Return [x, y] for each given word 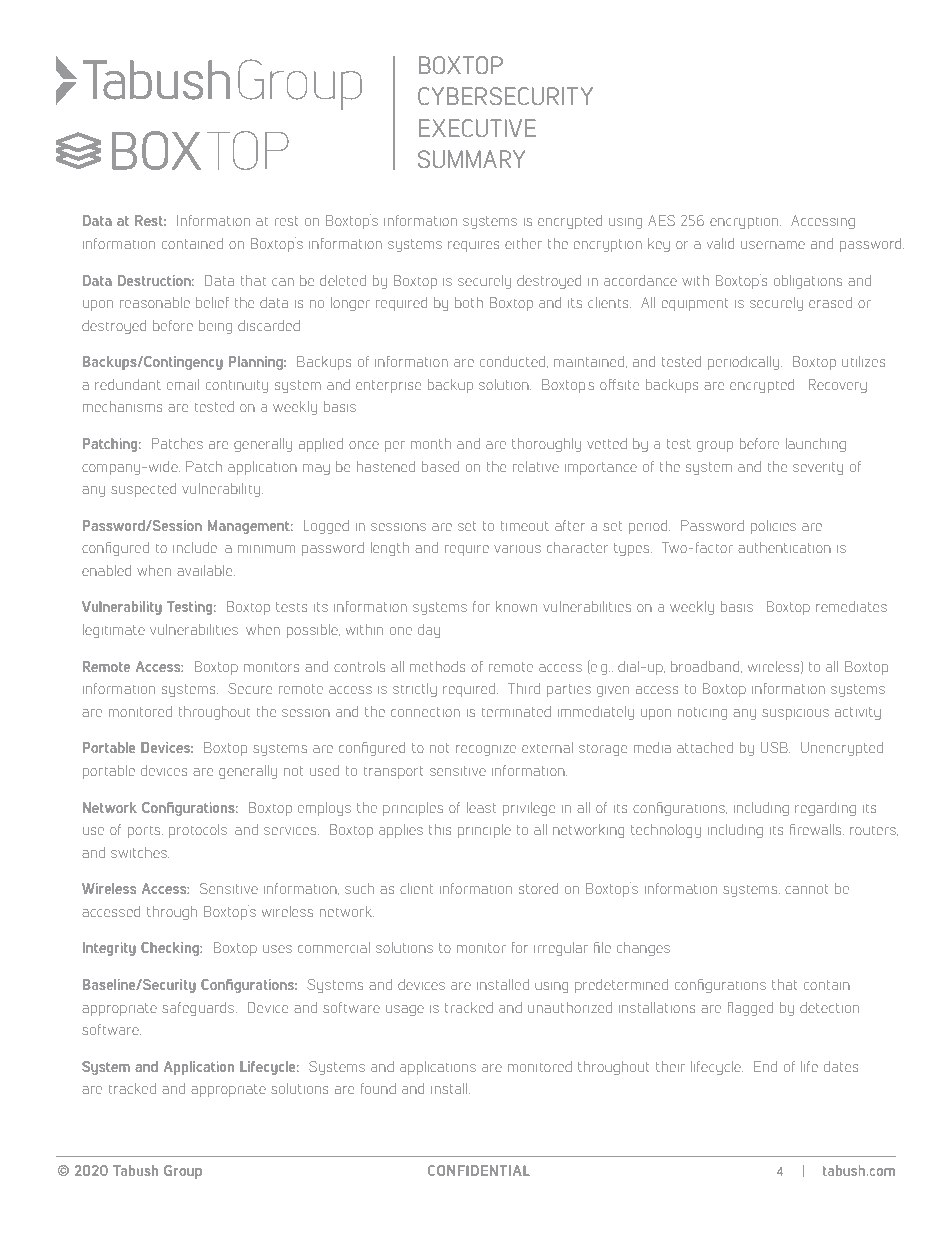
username [773, 245]
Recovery [838, 386]
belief [212, 302]
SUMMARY [471, 159]
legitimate [114, 631]
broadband [706, 667]
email [183, 384]
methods [437, 666]
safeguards [199, 1009]
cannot [807, 889]
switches [140, 852]
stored [538, 888]
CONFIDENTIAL [479, 1170]
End [765, 1066]
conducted [514, 362]
